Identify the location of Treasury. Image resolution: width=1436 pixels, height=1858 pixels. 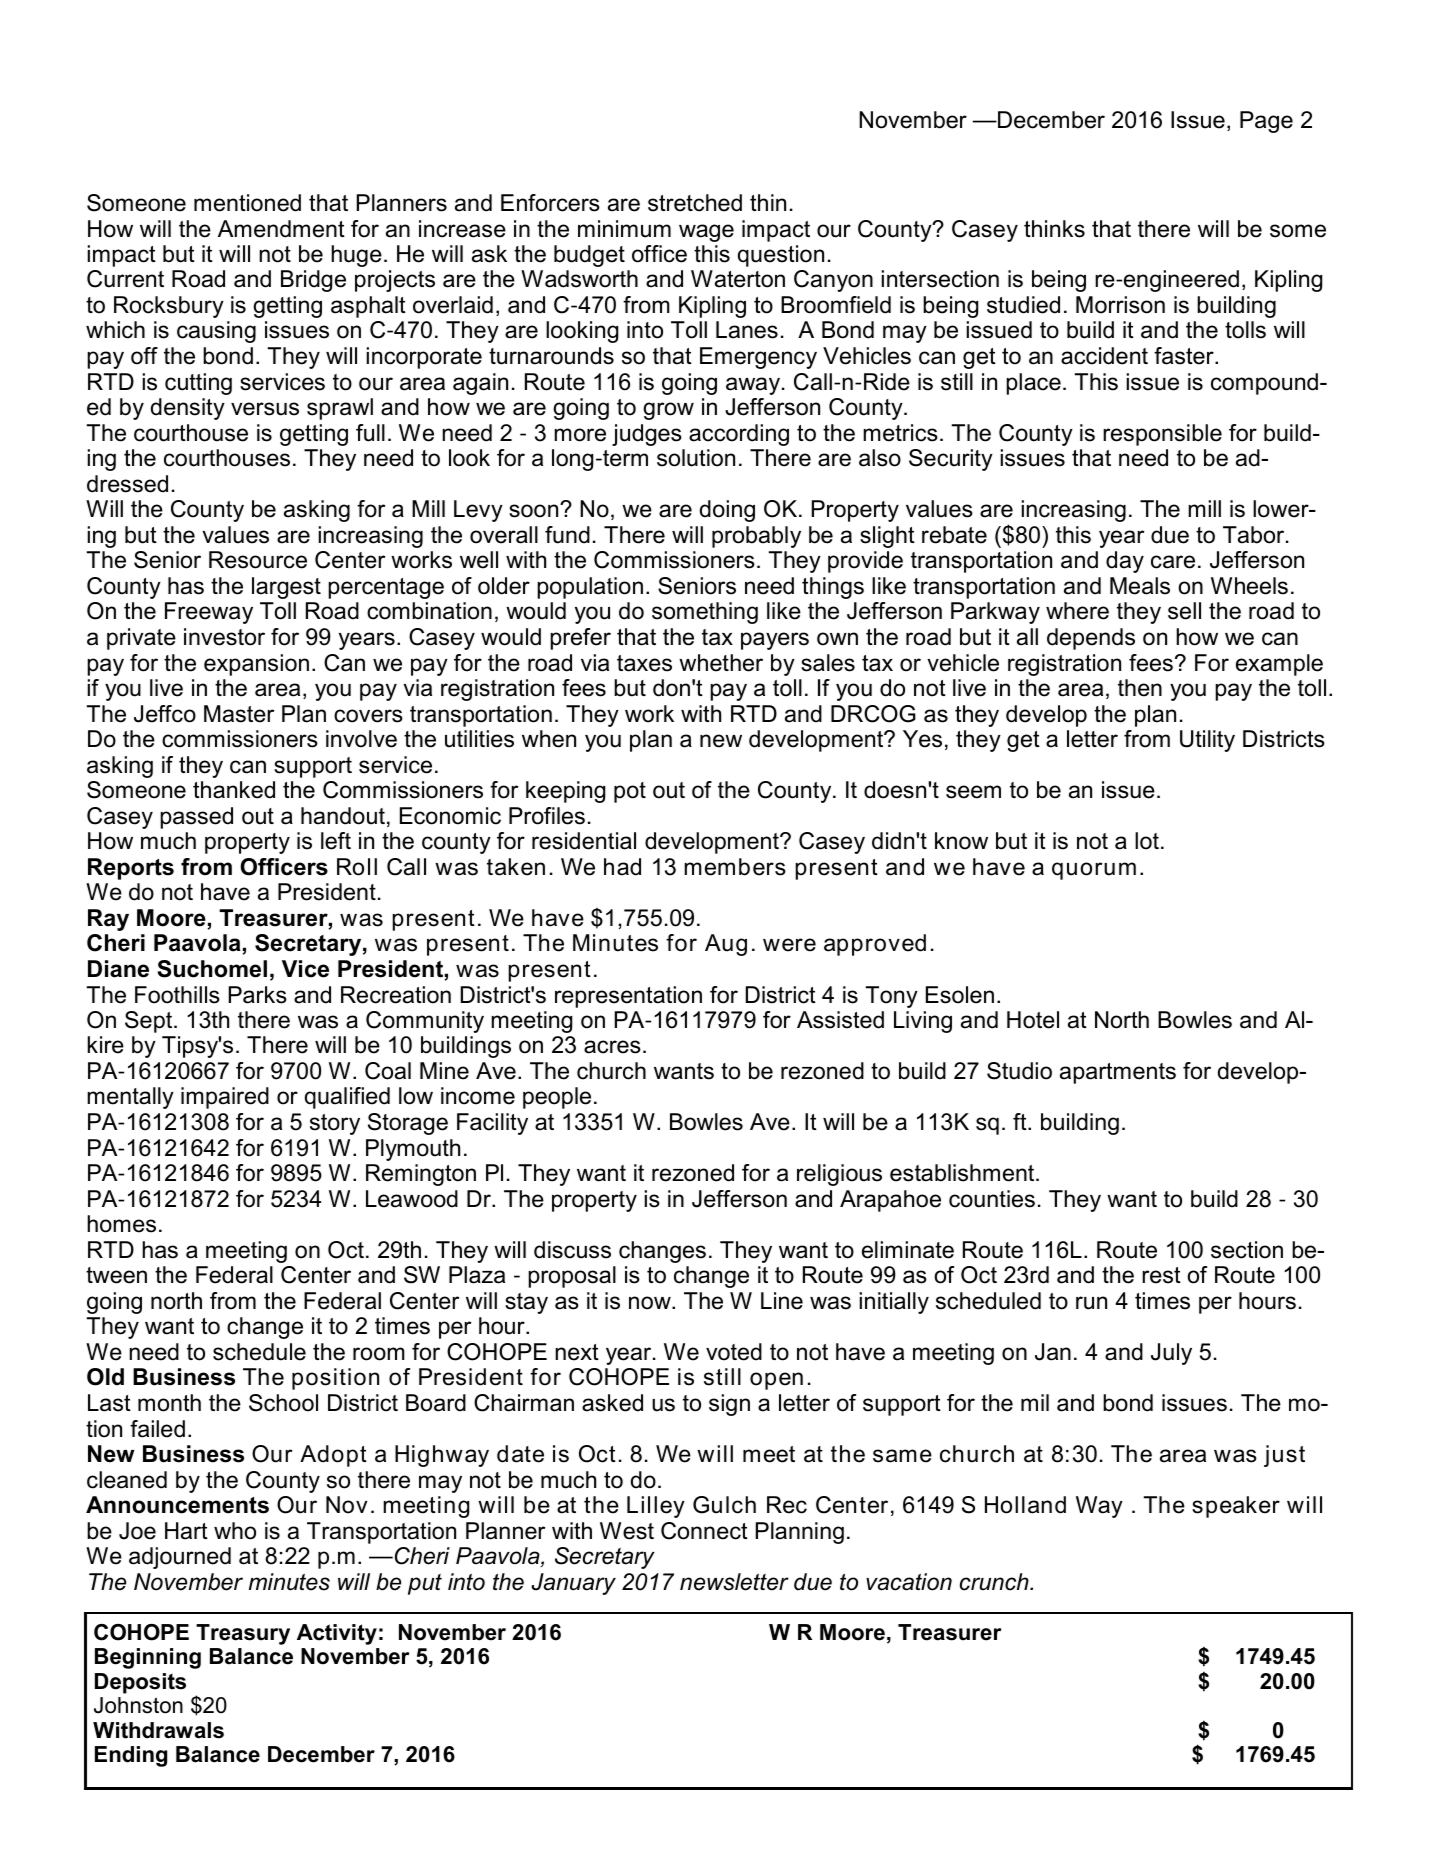
(243, 1634).
